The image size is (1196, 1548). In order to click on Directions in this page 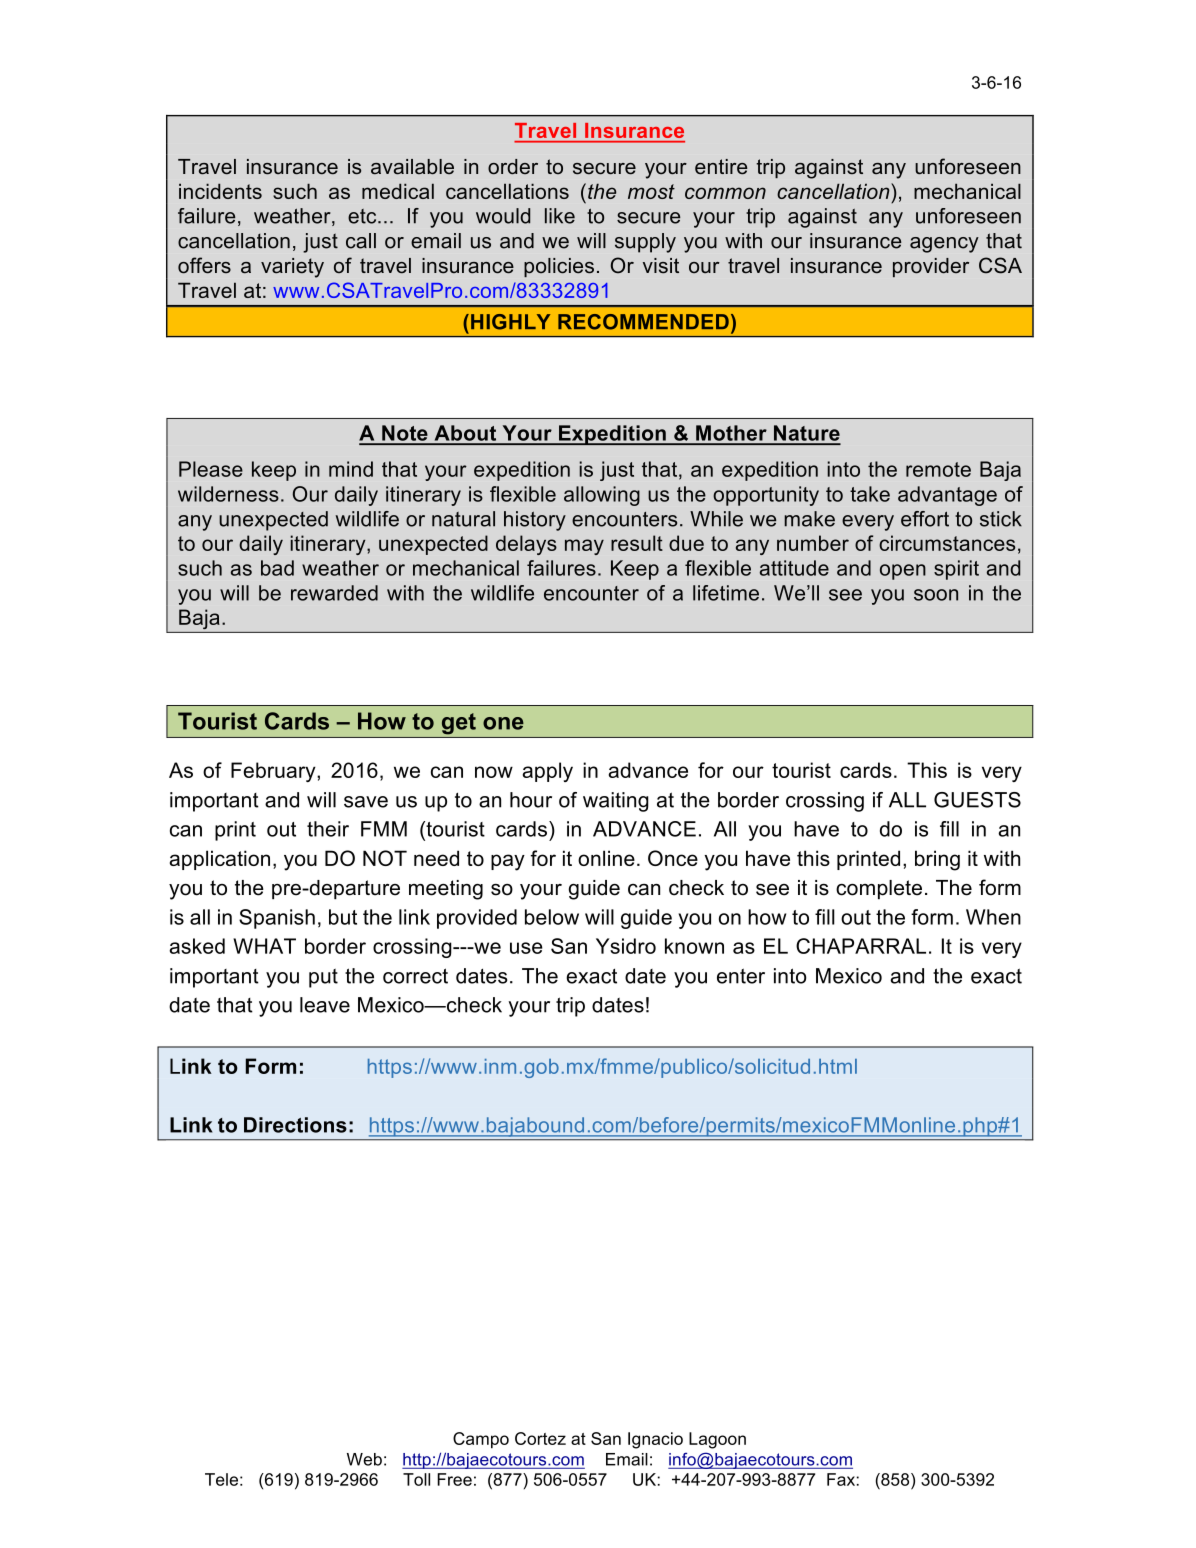, I will do `click(295, 1125)`.
